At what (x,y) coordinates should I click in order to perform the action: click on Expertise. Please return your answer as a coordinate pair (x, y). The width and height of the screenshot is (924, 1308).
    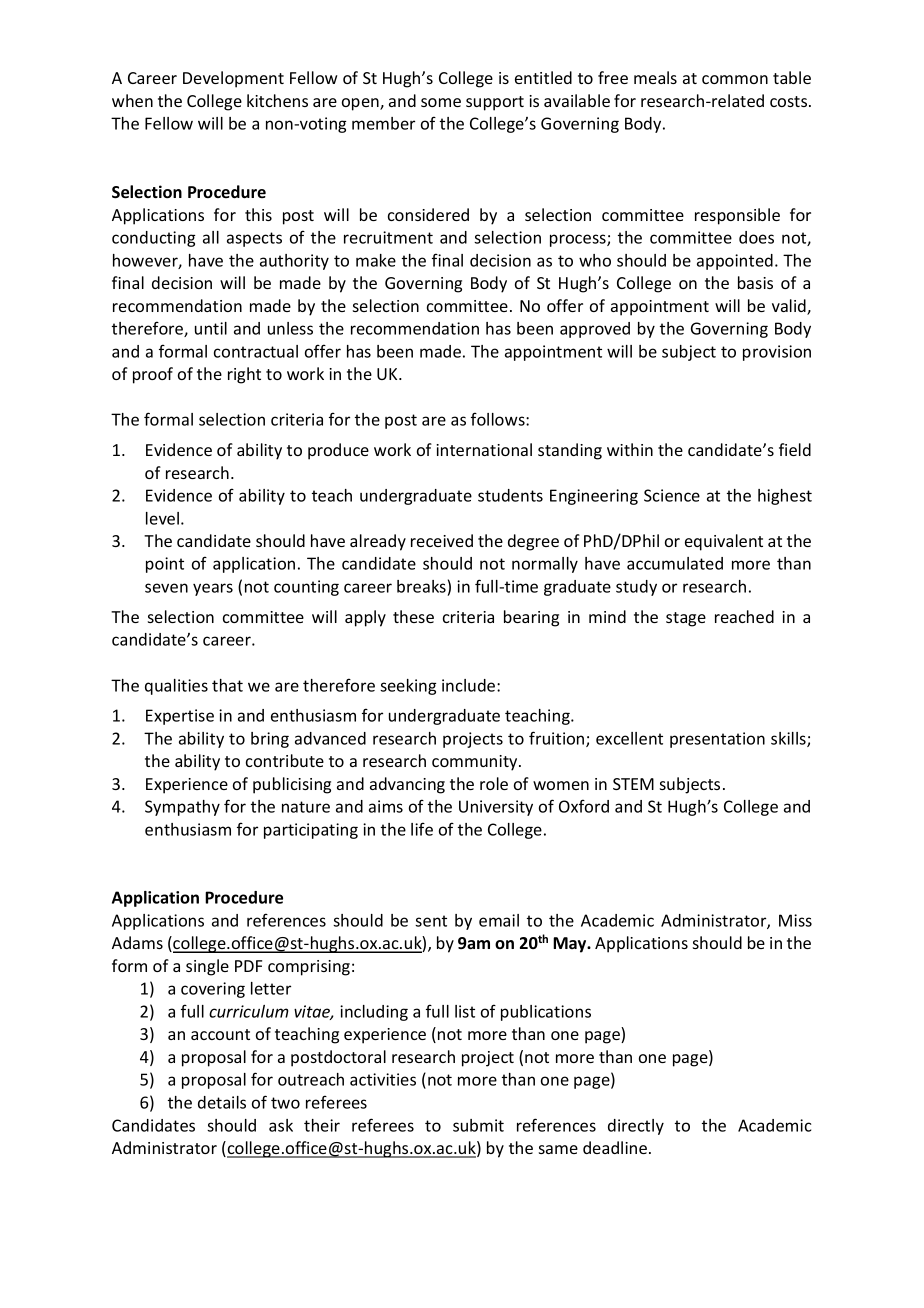
    Looking at the image, I should click on (180, 717).
